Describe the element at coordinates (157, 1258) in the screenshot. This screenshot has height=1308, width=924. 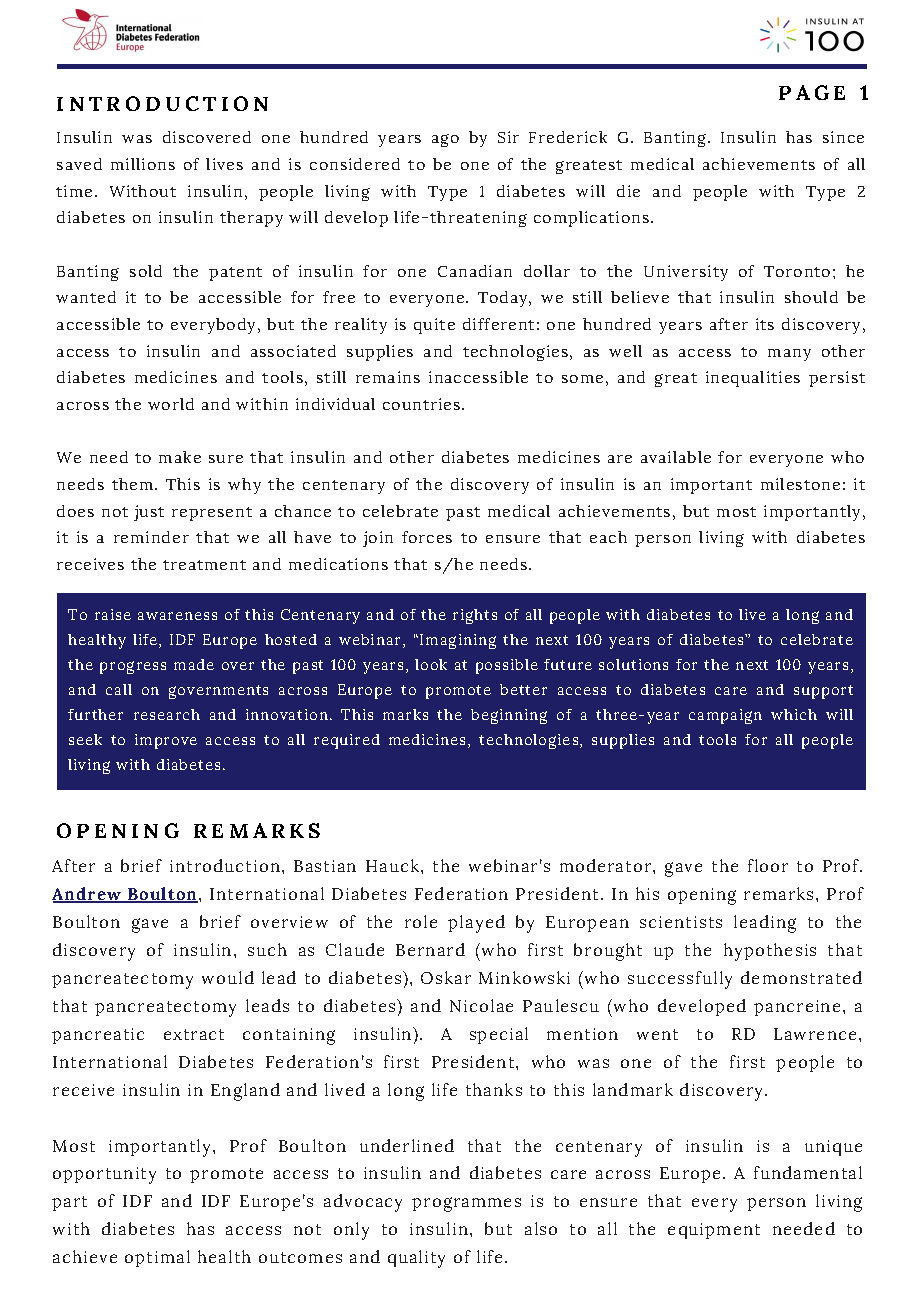
I see `optimal` at that location.
